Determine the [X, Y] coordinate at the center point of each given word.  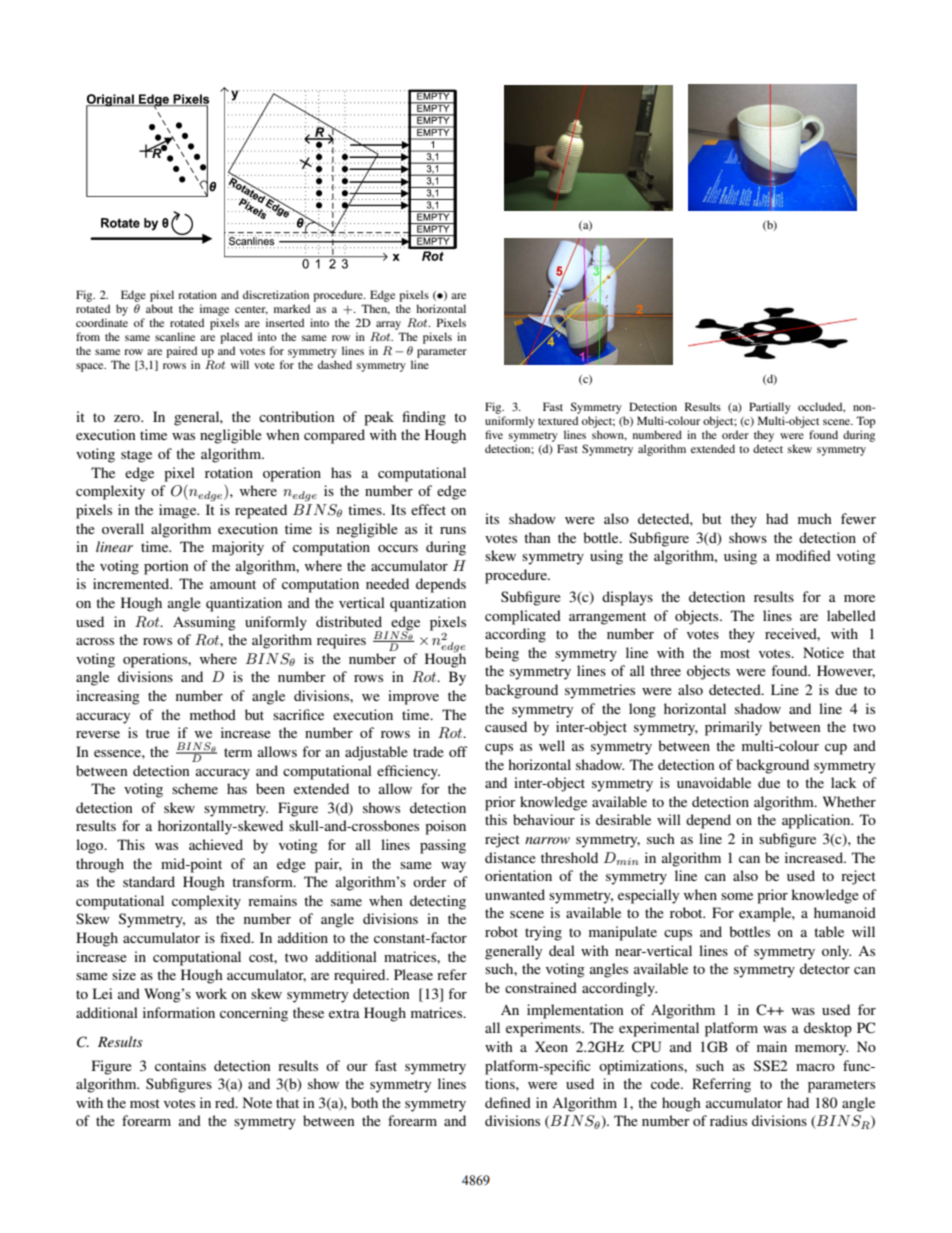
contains [180, 1065]
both [364, 1102]
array [388, 325]
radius [728, 1120]
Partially [770, 408]
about [159, 308]
